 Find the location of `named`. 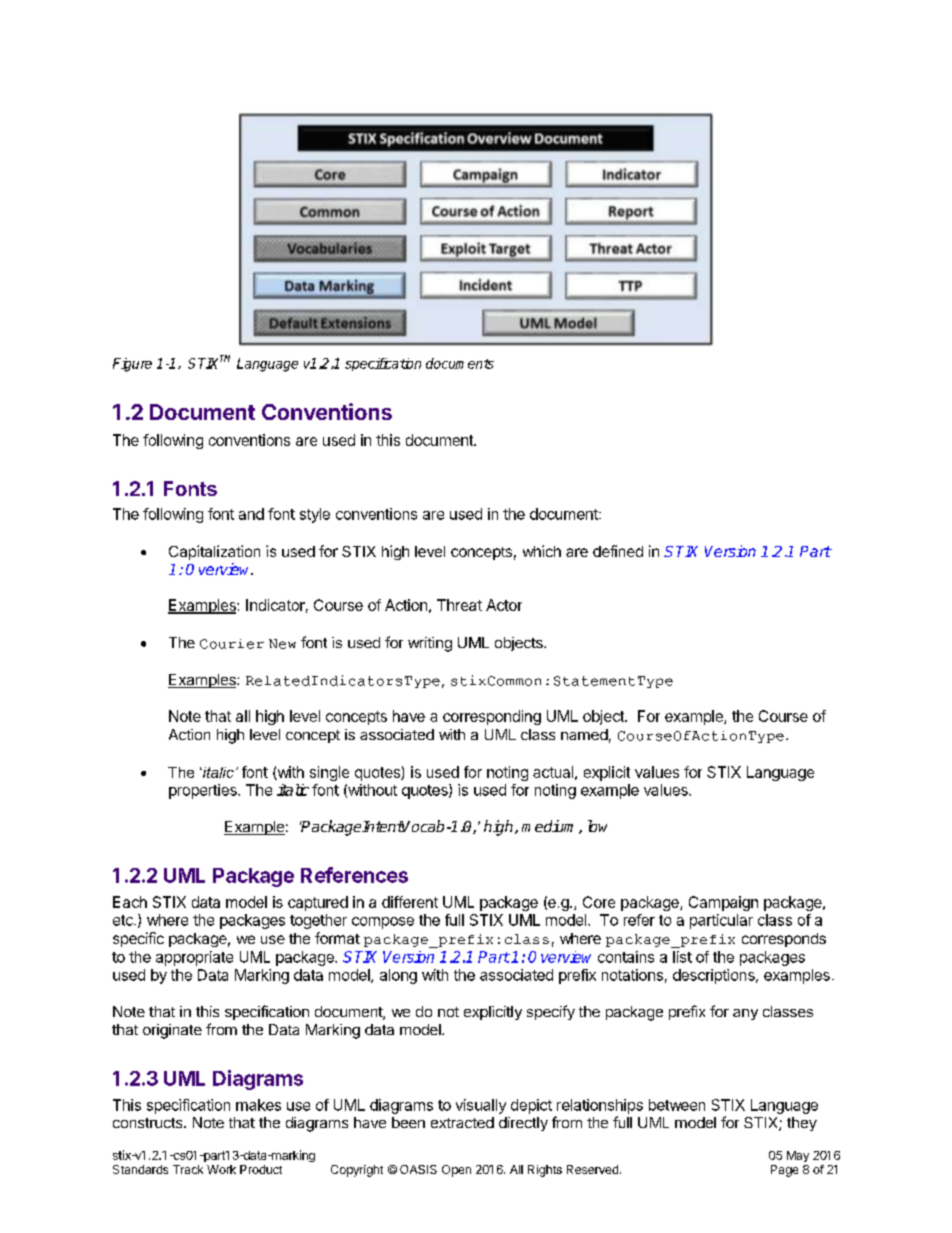

named is located at coordinates (584, 734).
